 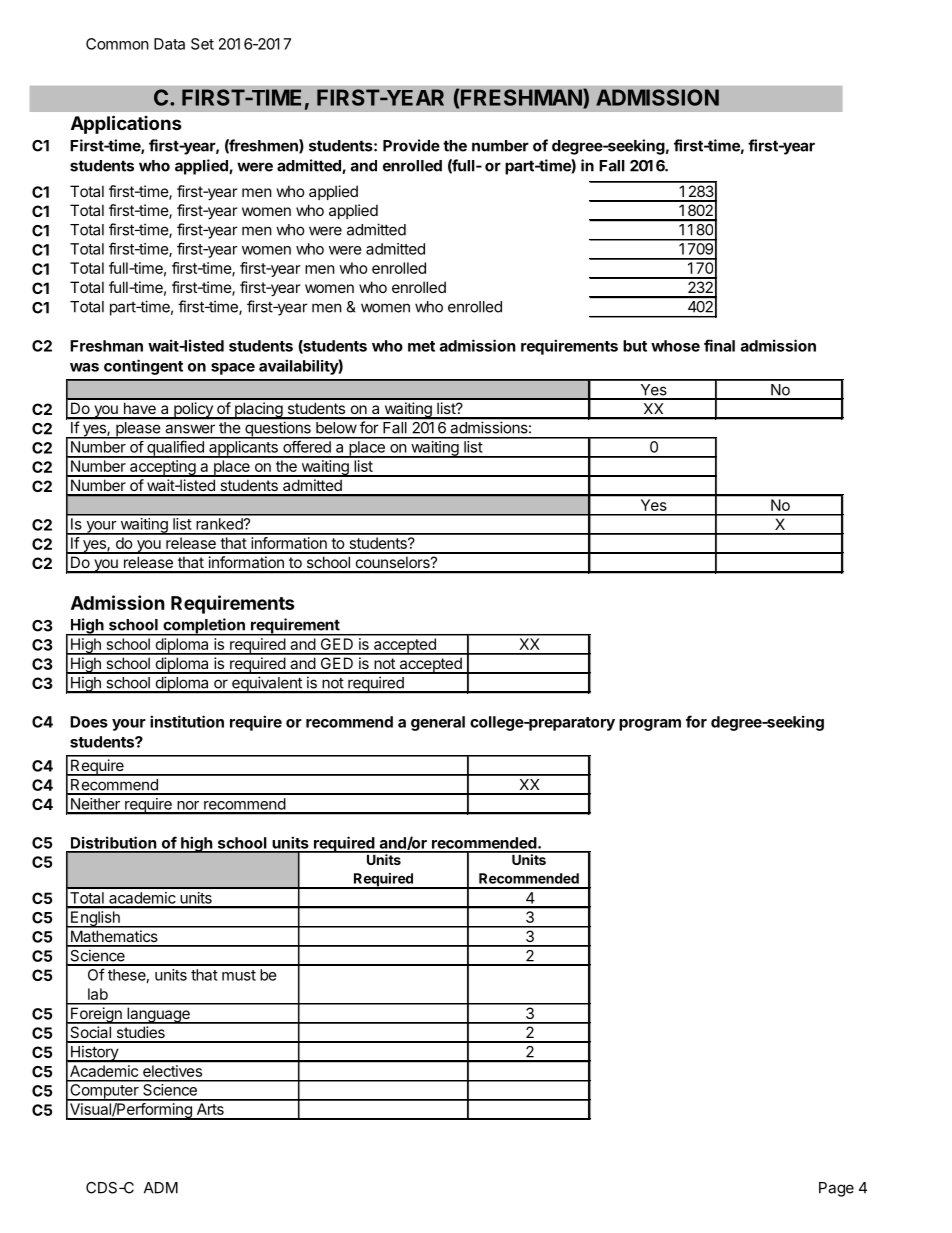 What do you see at coordinates (169, 44) in the screenshot?
I see `Data` at bounding box center [169, 44].
